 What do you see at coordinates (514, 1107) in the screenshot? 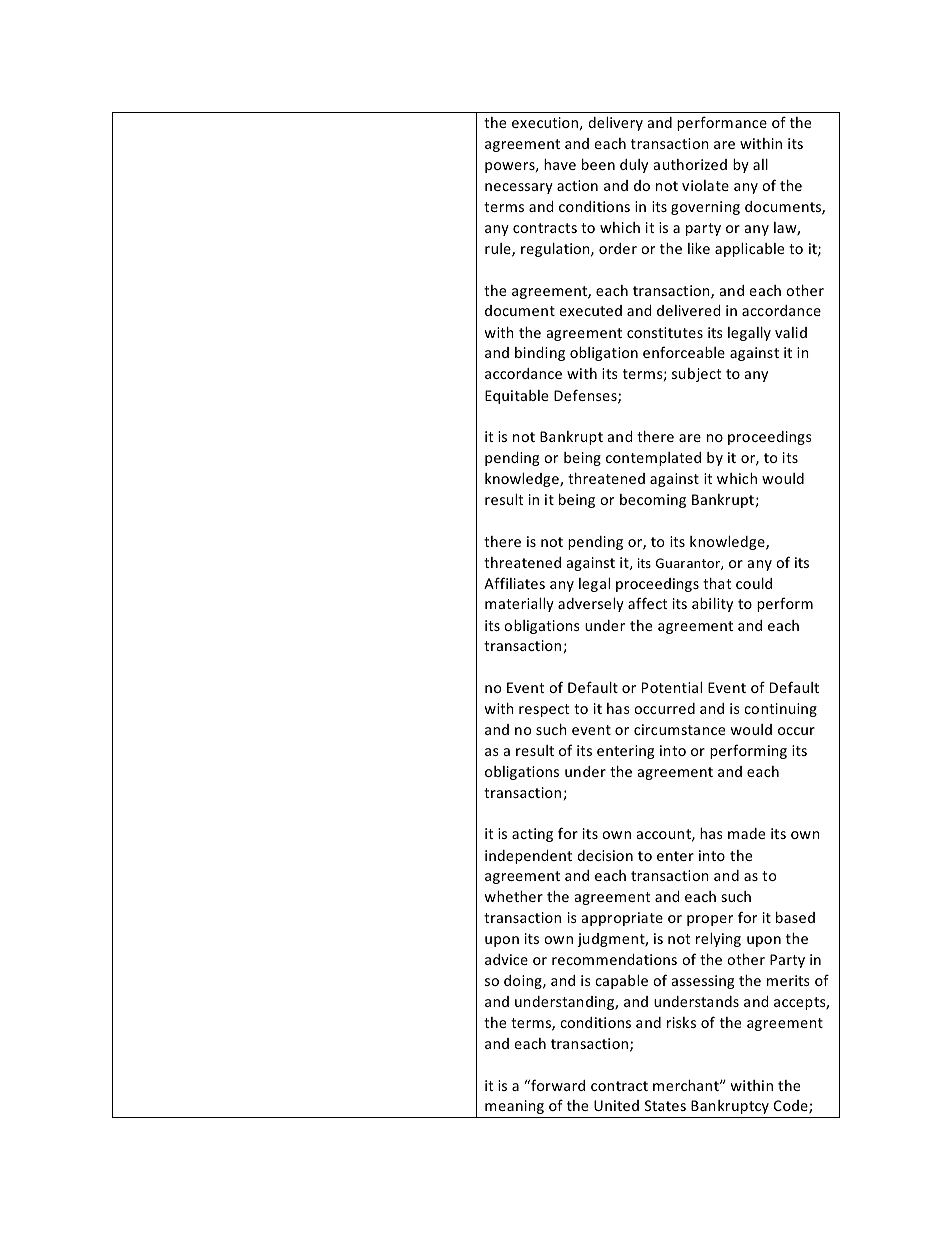
I see `meaning` at bounding box center [514, 1107].
